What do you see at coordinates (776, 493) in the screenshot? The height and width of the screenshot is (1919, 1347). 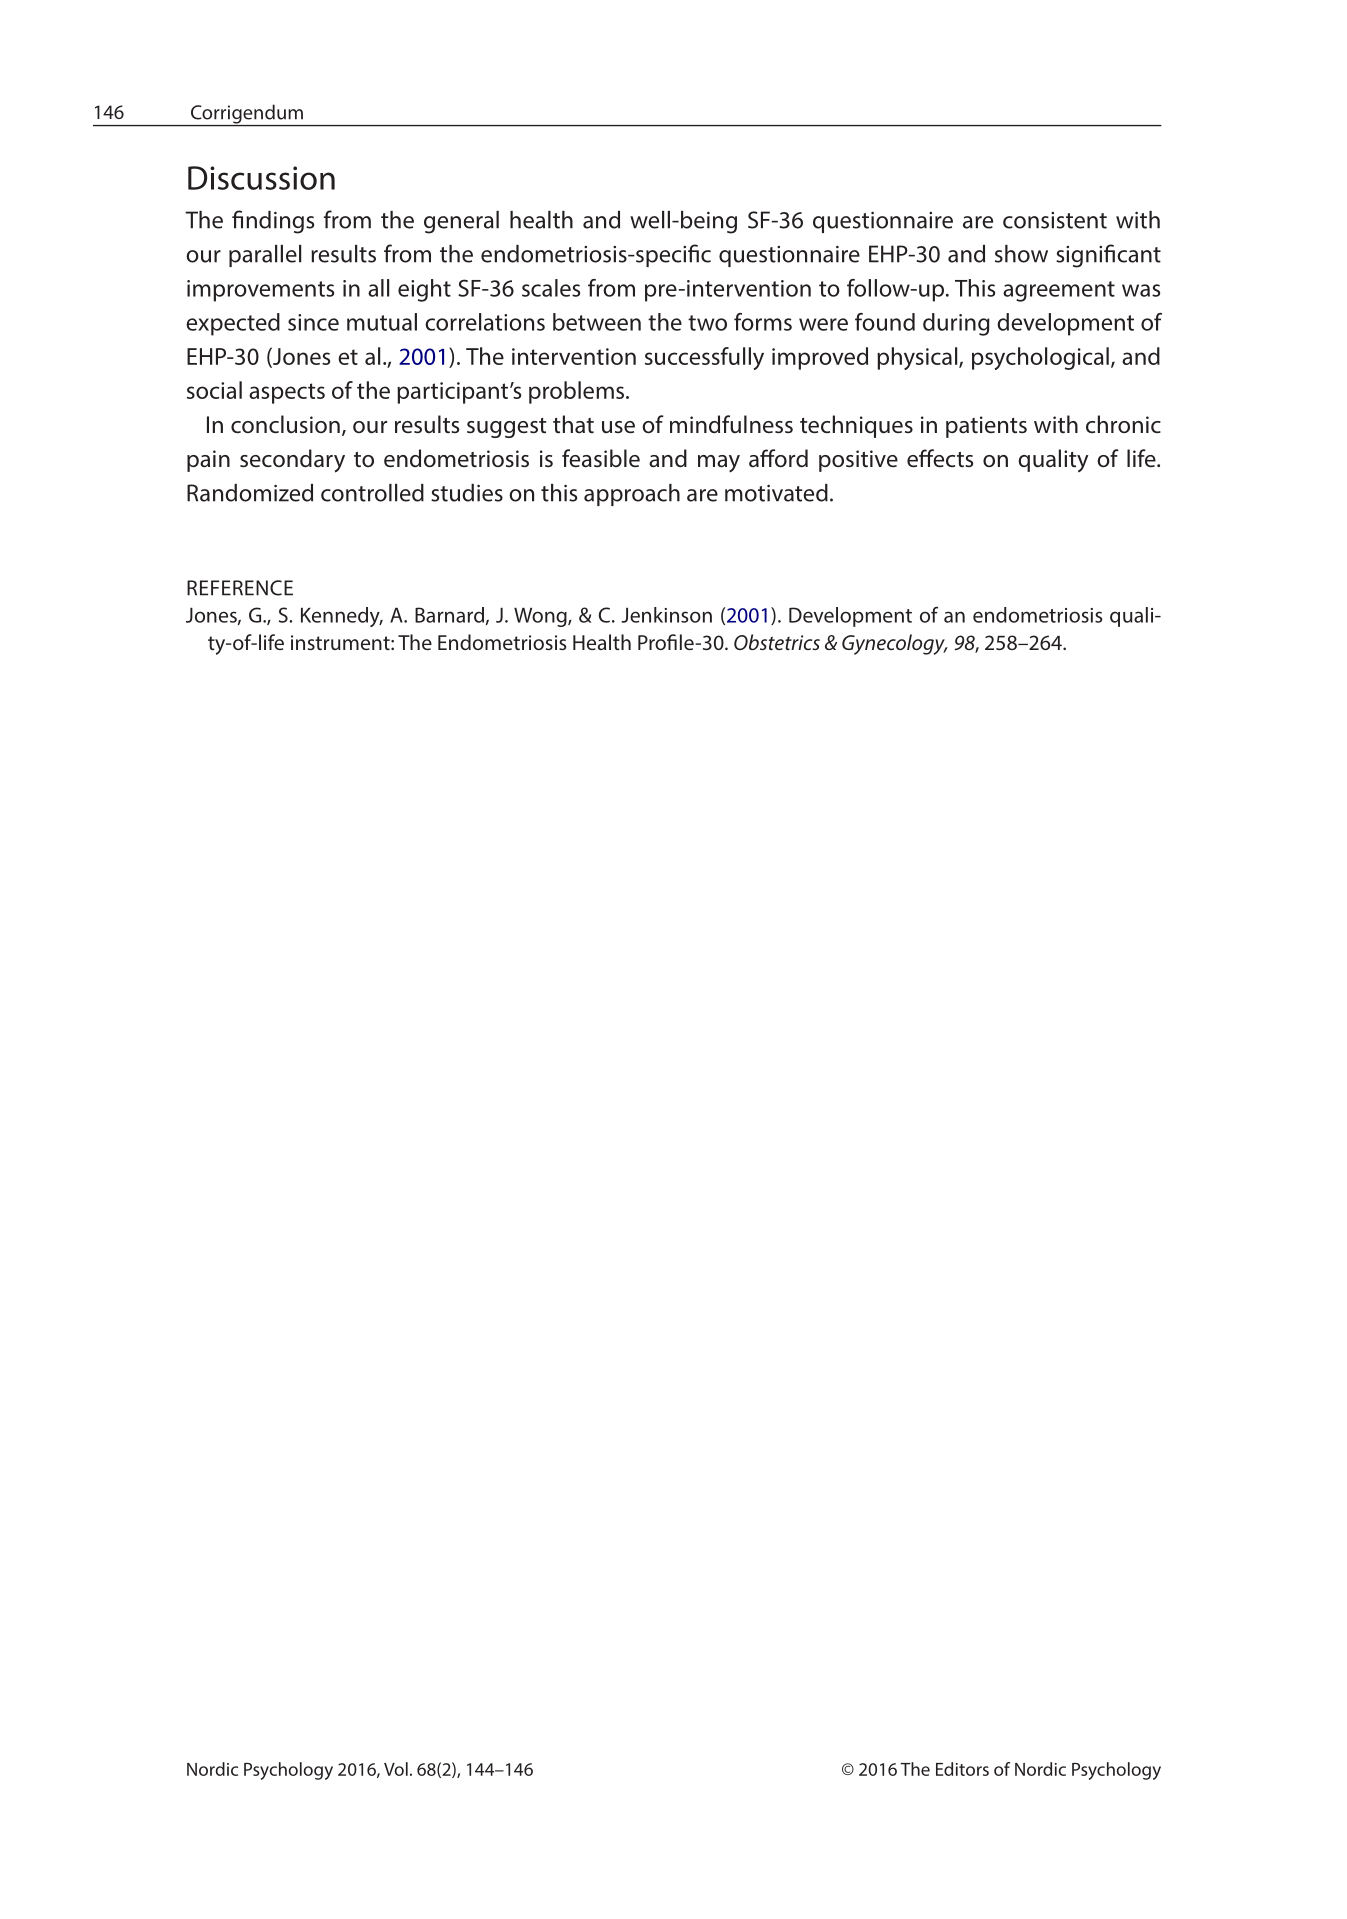 I see `motivated` at bounding box center [776, 493].
